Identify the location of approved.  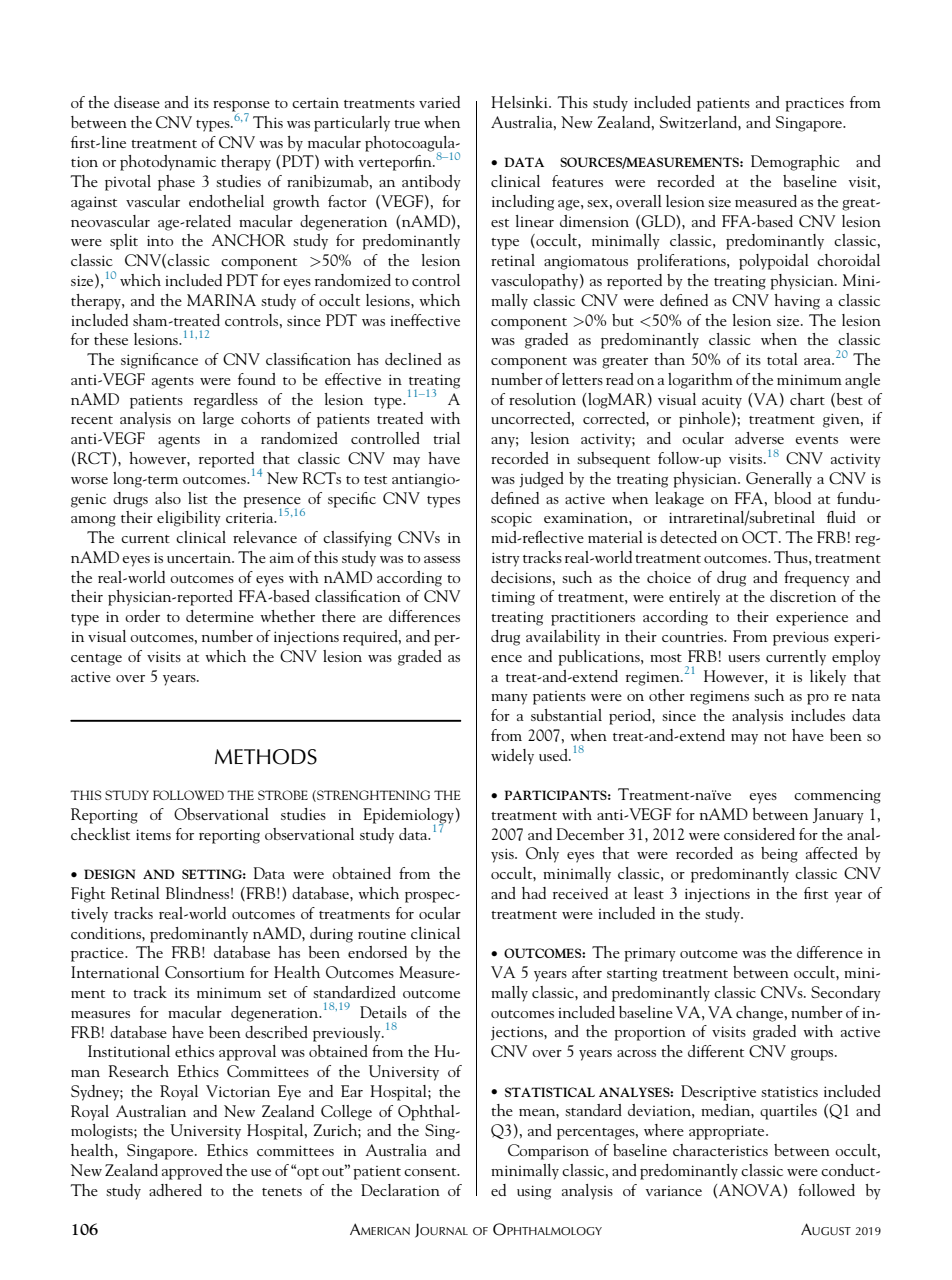
(192, 1172).
